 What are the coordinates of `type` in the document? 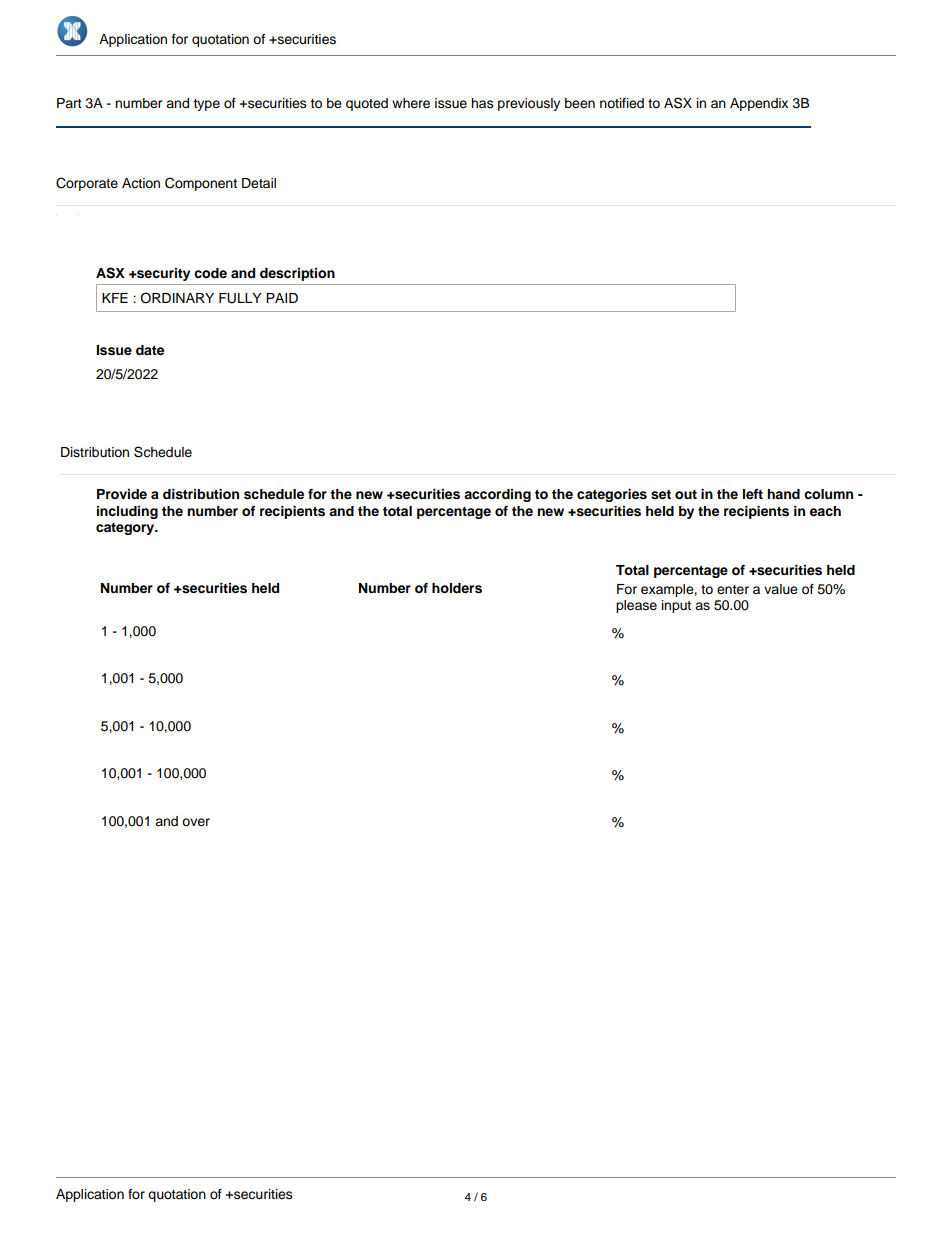 It's located at (206, 105).
